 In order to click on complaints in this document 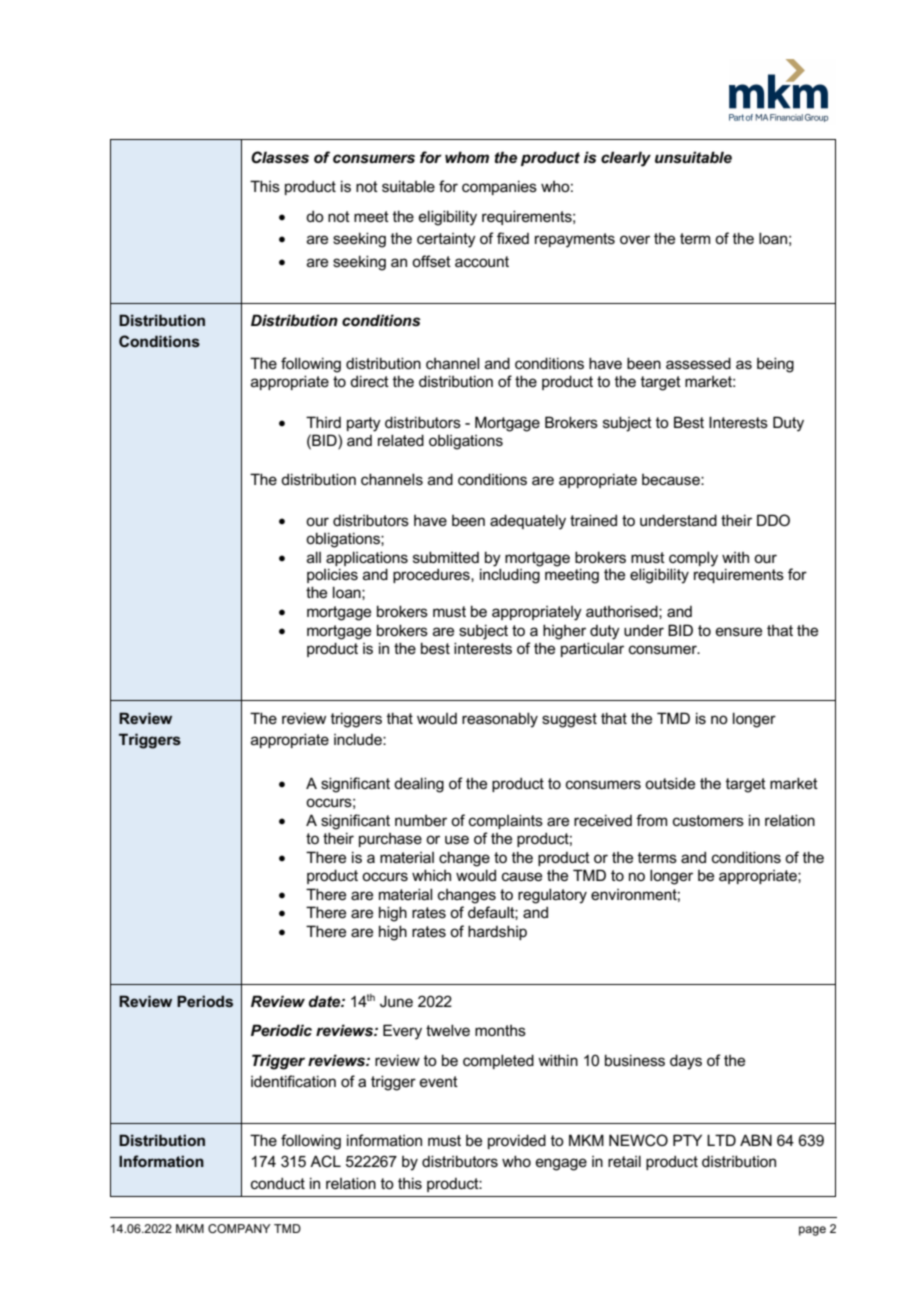, I will do `click(506, 821)`.
